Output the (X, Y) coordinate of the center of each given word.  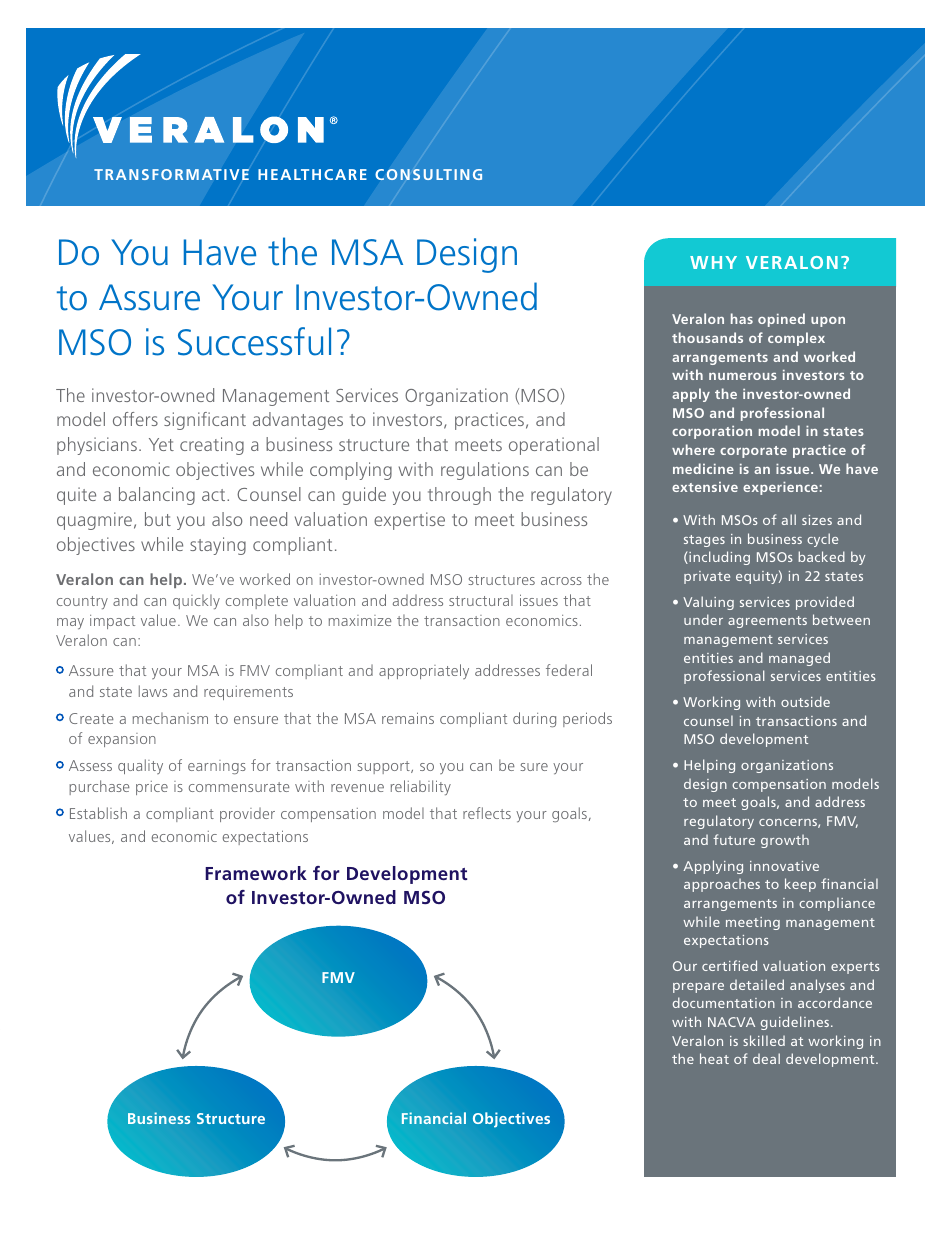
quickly (196, 601)
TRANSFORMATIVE (171, 174)
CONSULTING (429, 174)
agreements (767, 622)
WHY (713, 262)
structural (481, 600)
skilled (764, 1040)
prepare (698, 988)
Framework (256, 873)
